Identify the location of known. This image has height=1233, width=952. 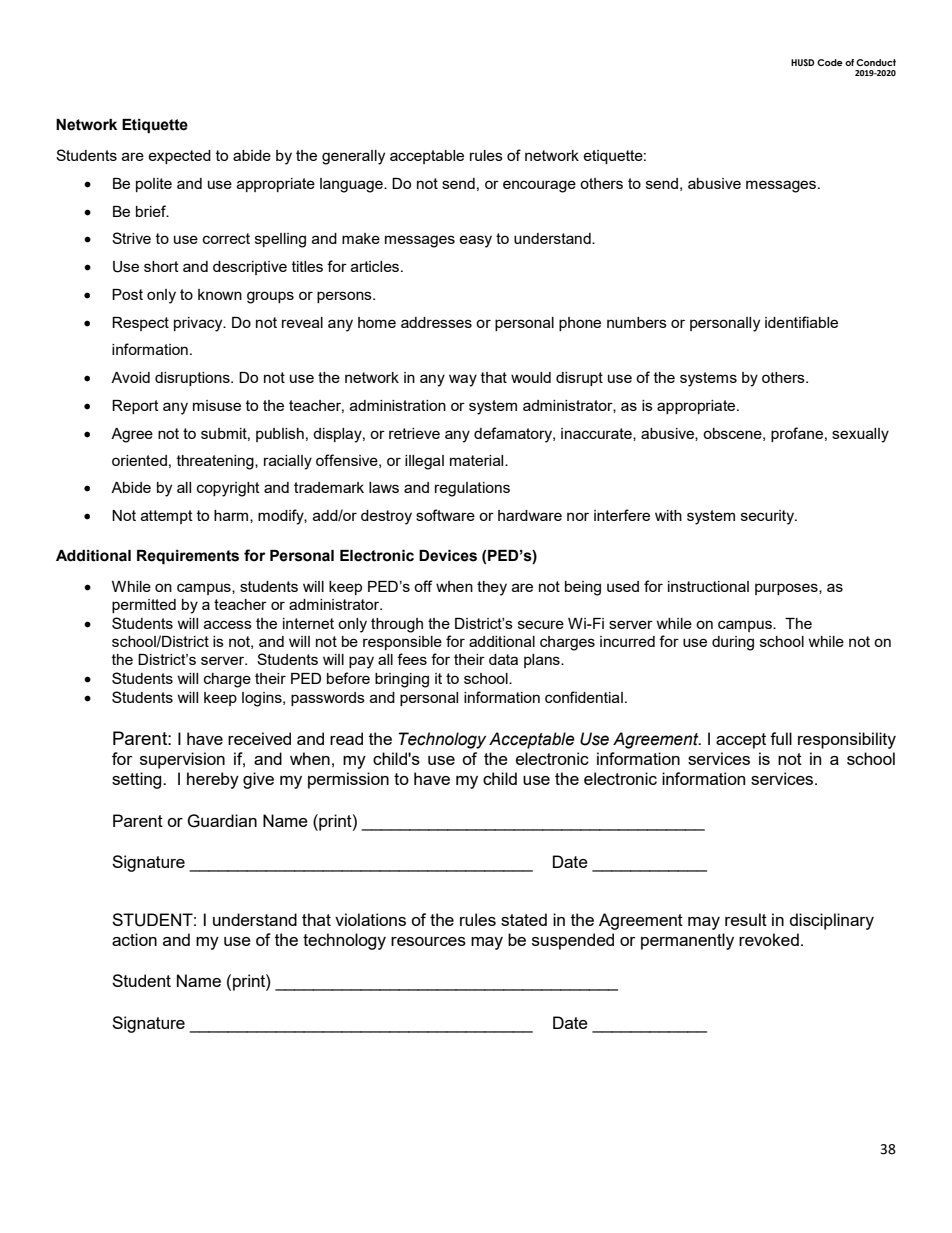
(220, 294).
